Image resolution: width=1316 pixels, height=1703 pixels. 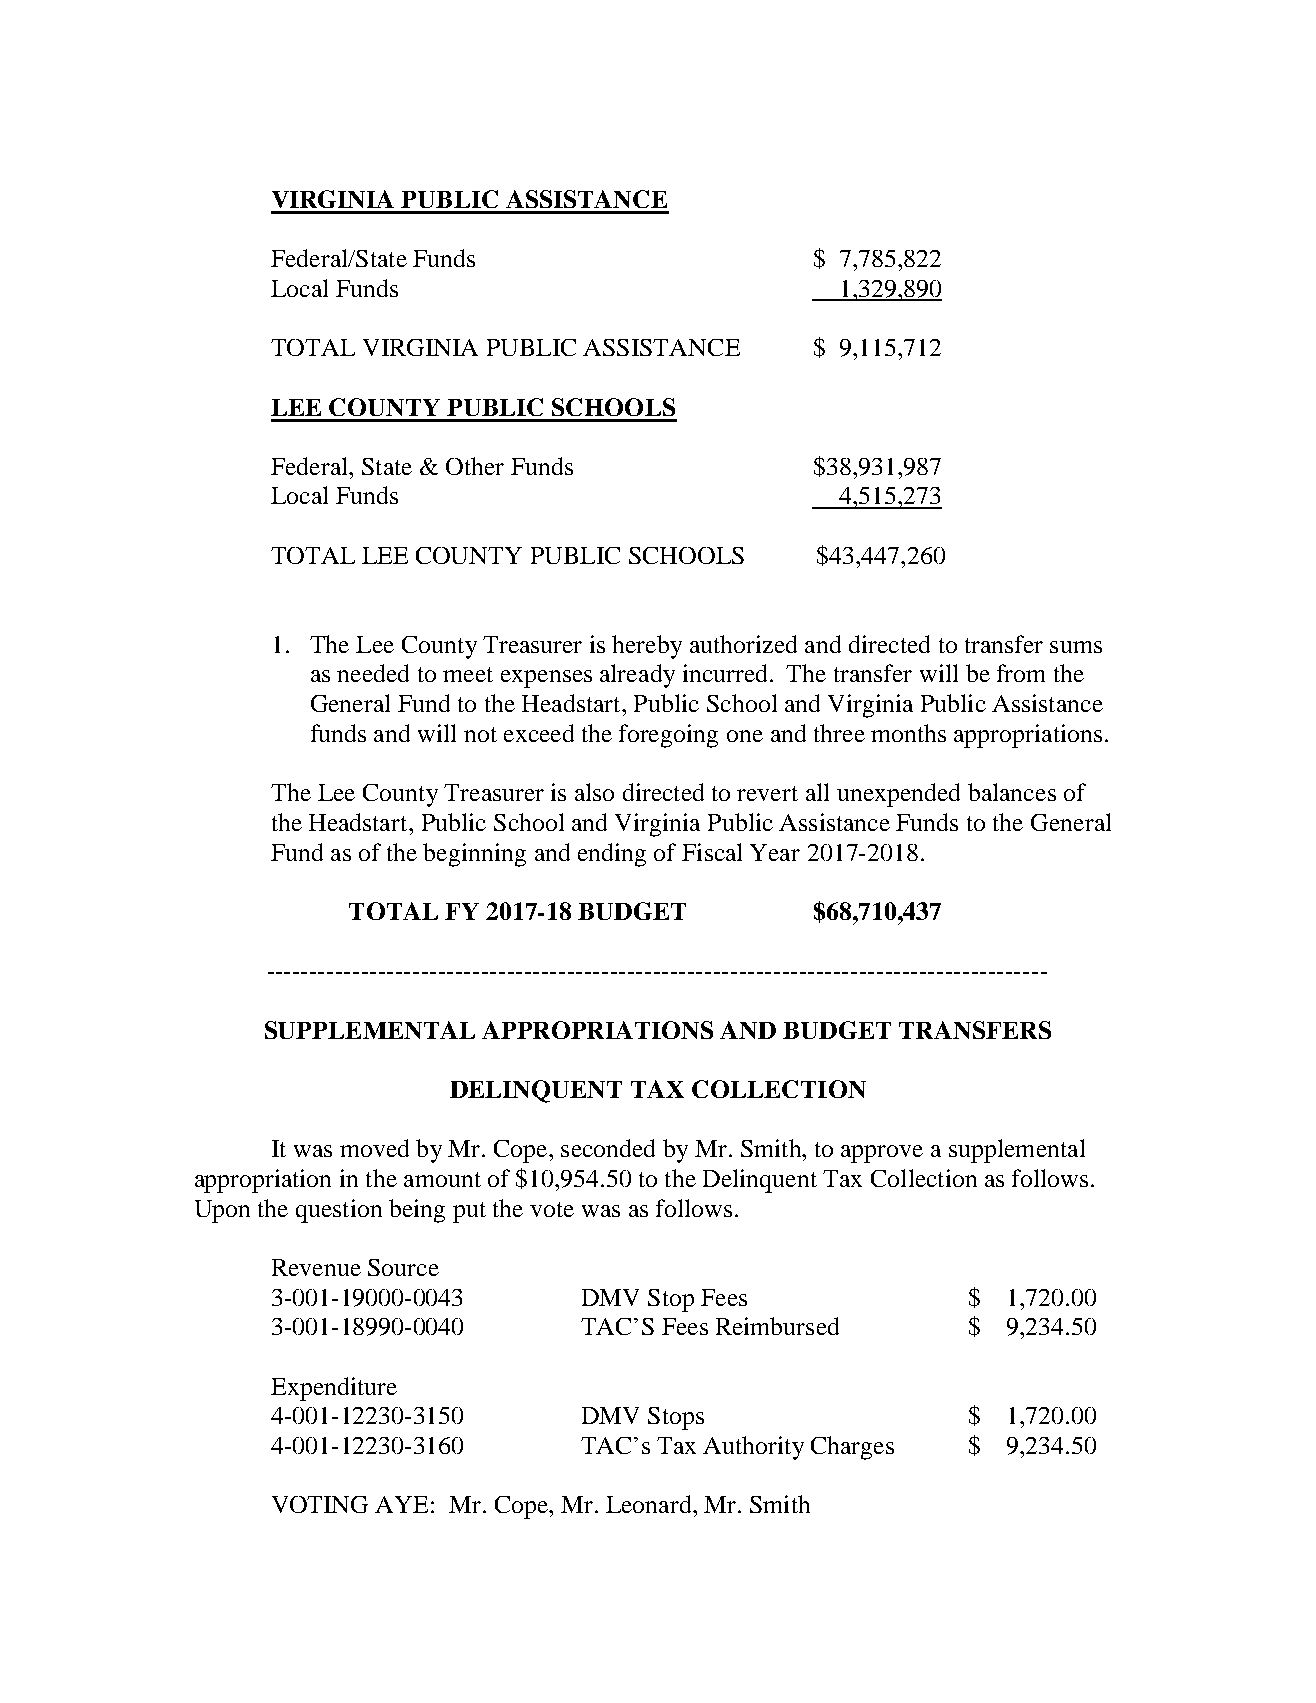 What do you see at coordinates (647, 647) in the screenshot?
I see `hereby` at bounding box center [647, 647].
